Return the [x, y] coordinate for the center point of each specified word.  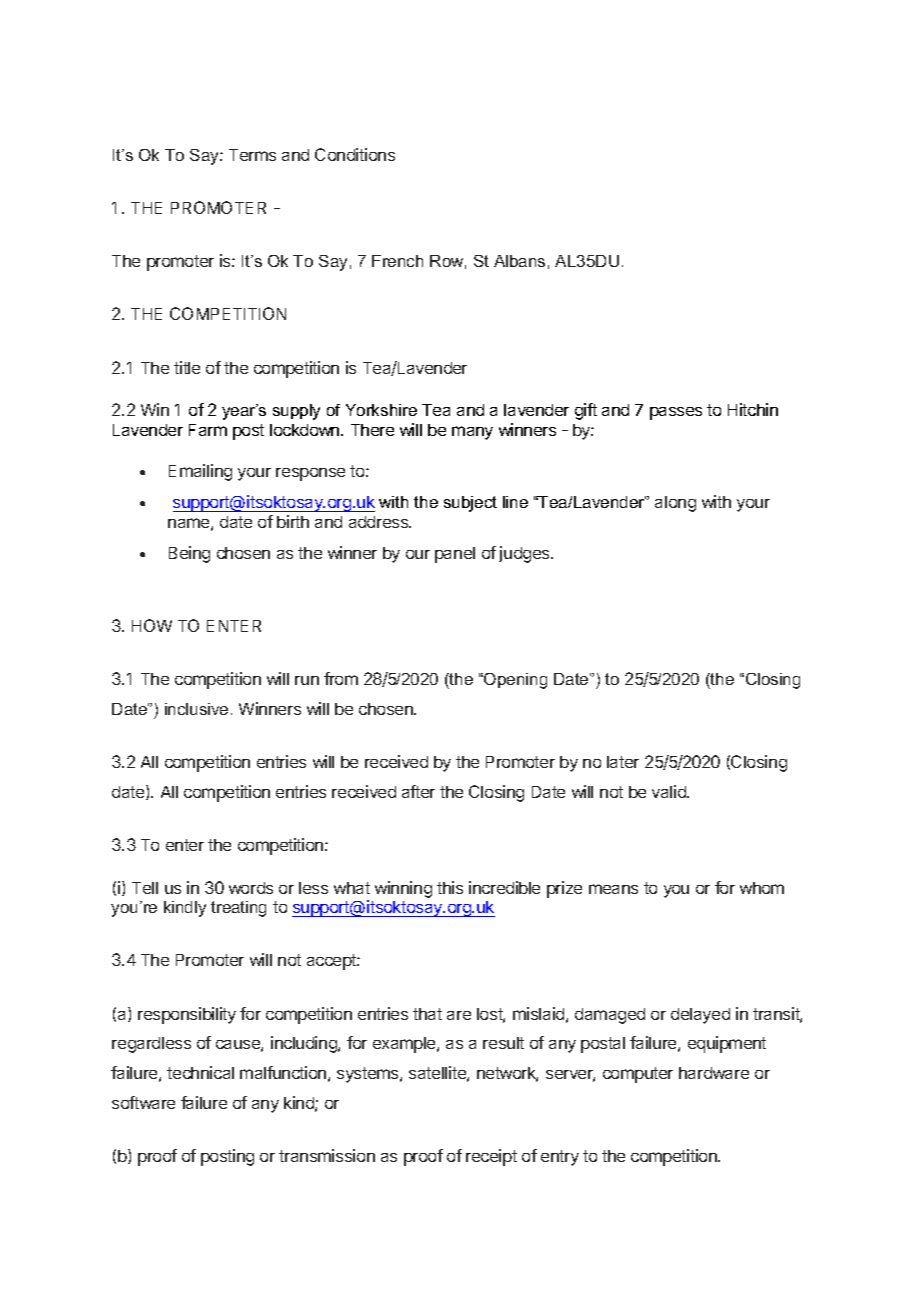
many [472, 433]
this [450, 887]
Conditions [355, 154]
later [623, 762]
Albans [519, 261]
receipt [491, 1157]
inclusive [196, 709]
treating [238, 909]
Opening [514, 681]
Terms [252, 155]
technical [200, 1072]
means [613, 889]
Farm [208, 430]
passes [676, 413]
